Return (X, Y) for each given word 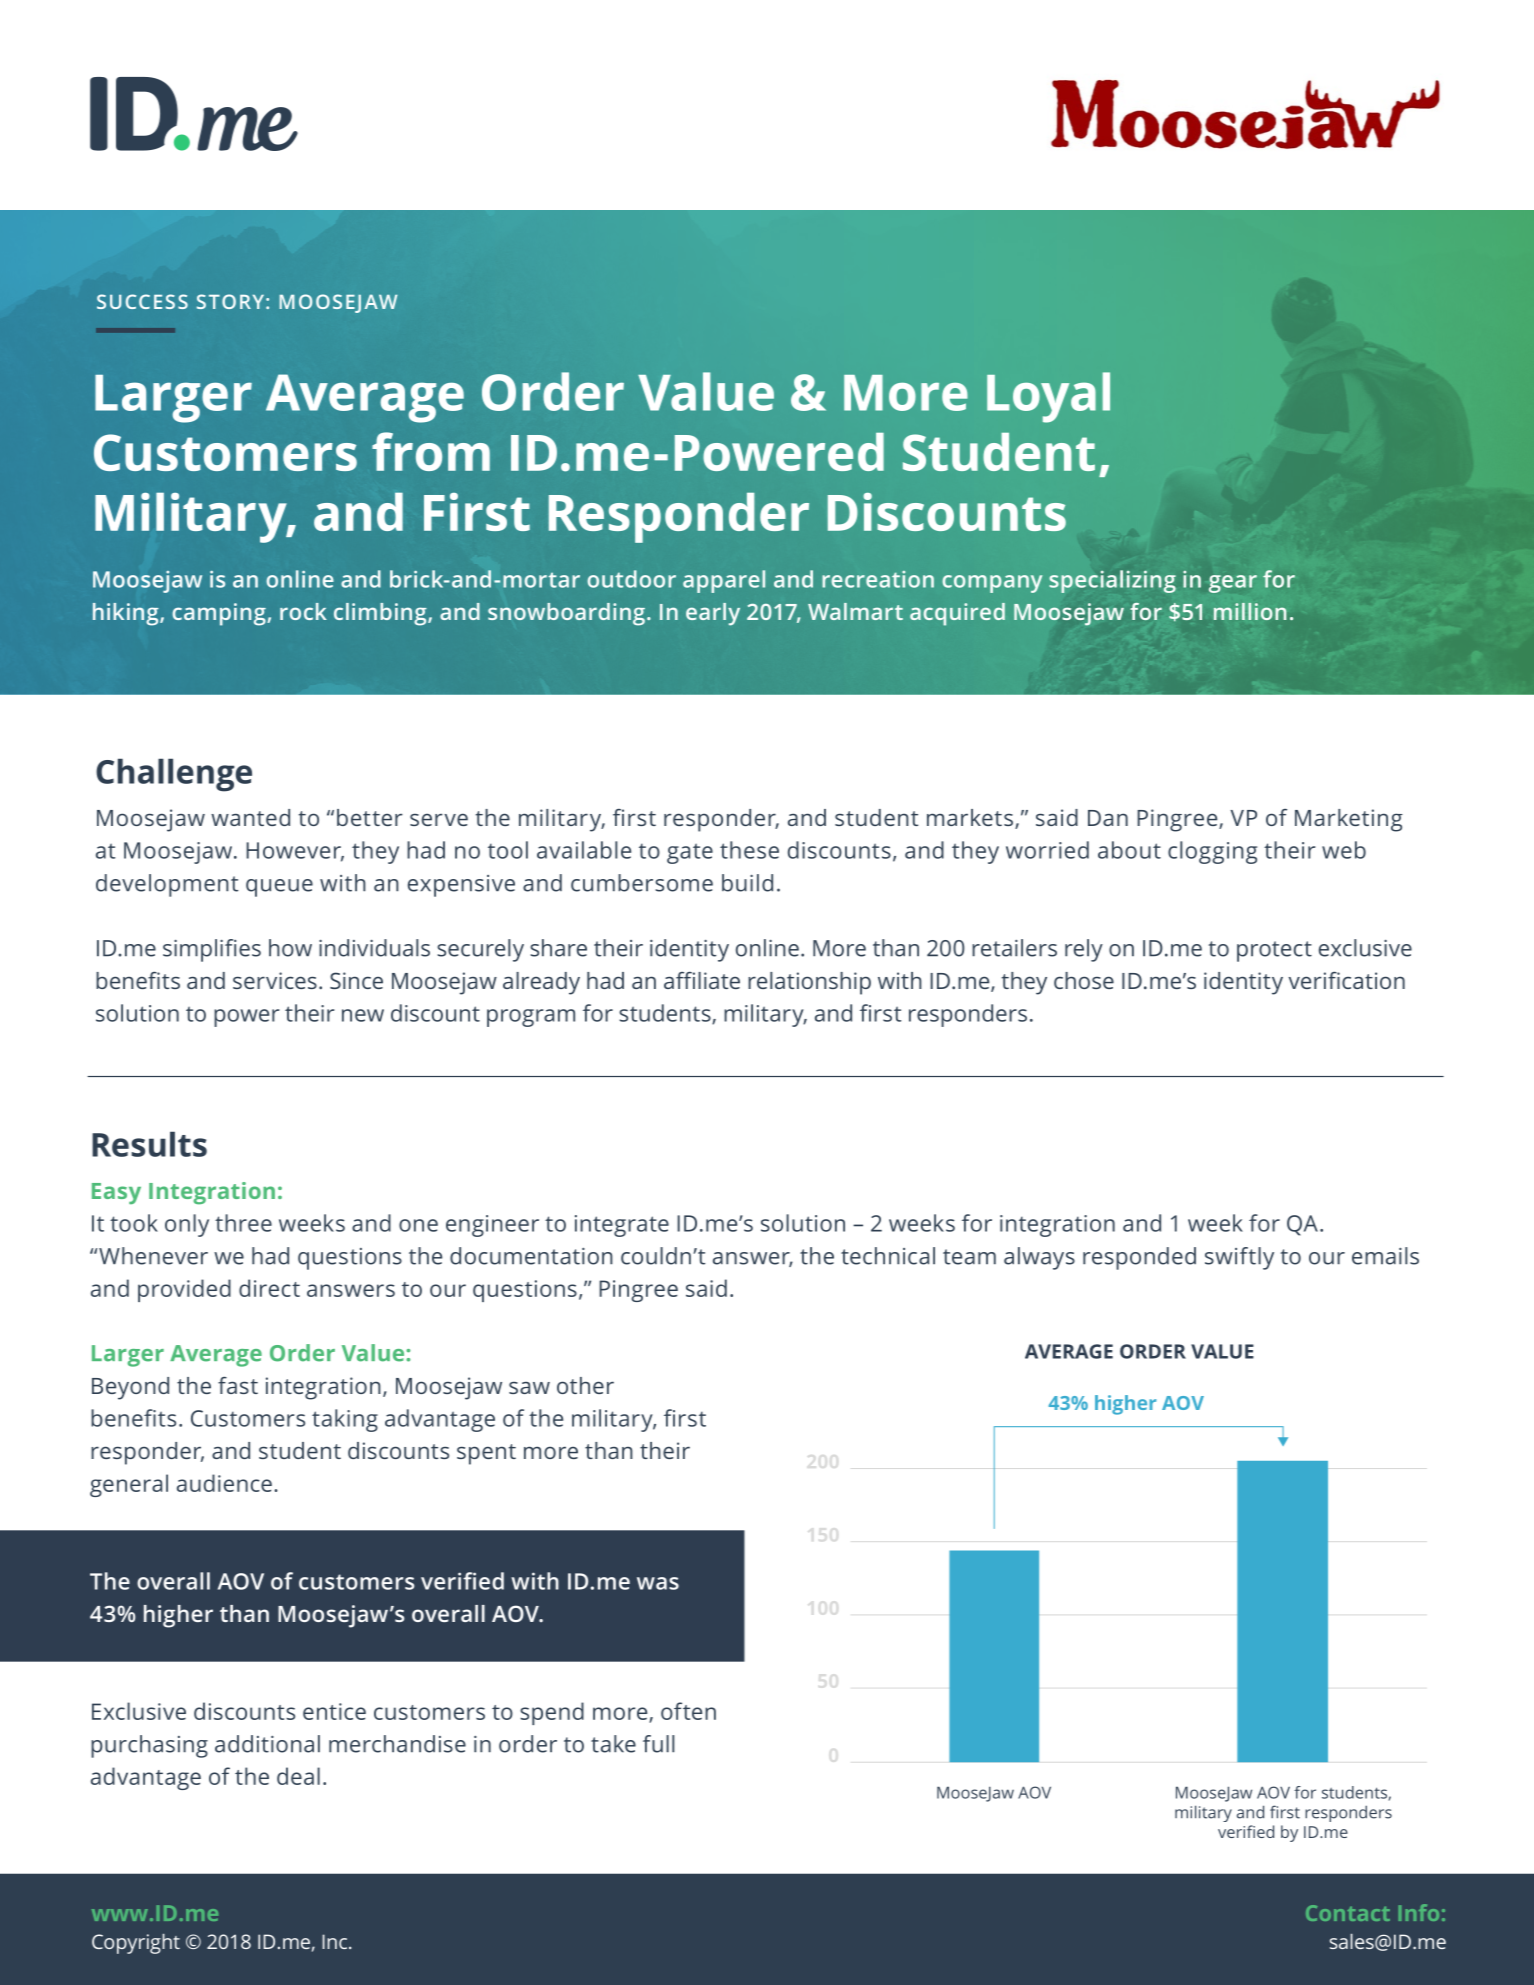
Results (149, 1144)
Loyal (1048, 397)
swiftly (1239, 1258)
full (659, 1744)
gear (1233, 584)
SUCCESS (142, 301)
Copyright (136, 1944)
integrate (622, 1226)
